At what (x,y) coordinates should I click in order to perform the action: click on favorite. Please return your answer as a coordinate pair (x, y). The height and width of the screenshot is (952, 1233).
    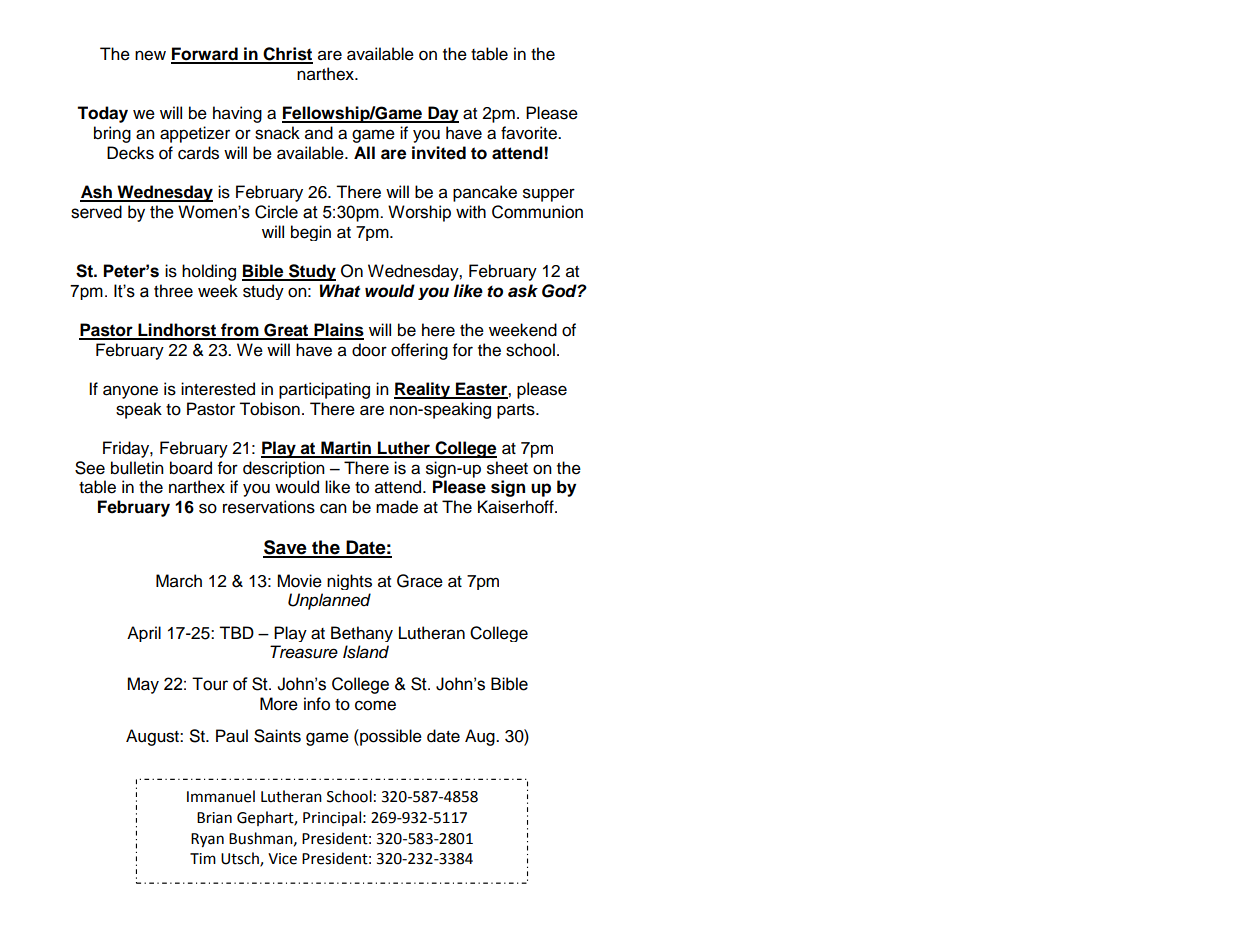
    Looking at the image, I should click on (530, 133).
